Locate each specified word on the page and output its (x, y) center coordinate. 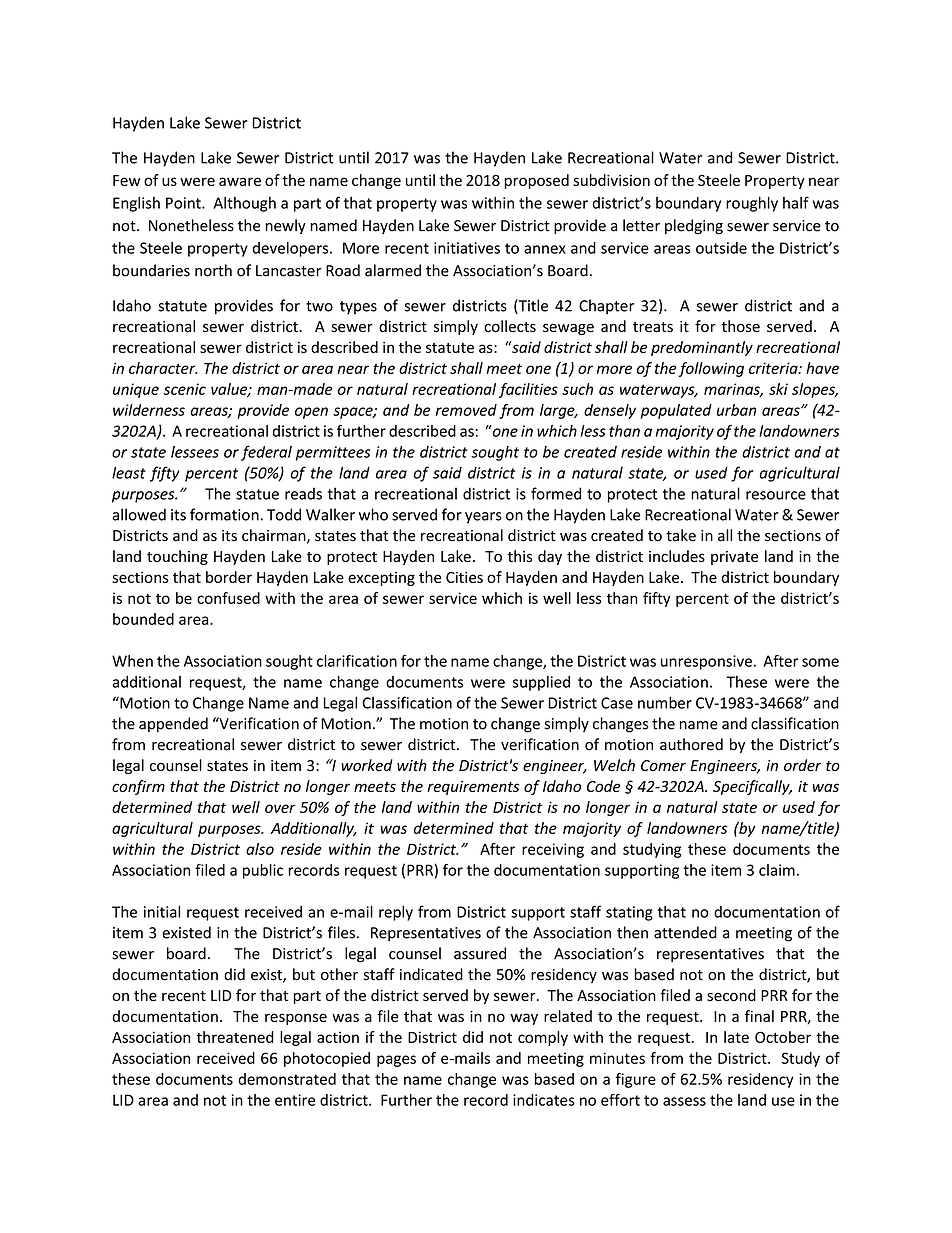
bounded (143, 619)
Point (184, 203)
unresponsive (706, 662)
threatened (235, 1037)
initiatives (467, 248)
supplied (541, 683)
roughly (752, 204)
